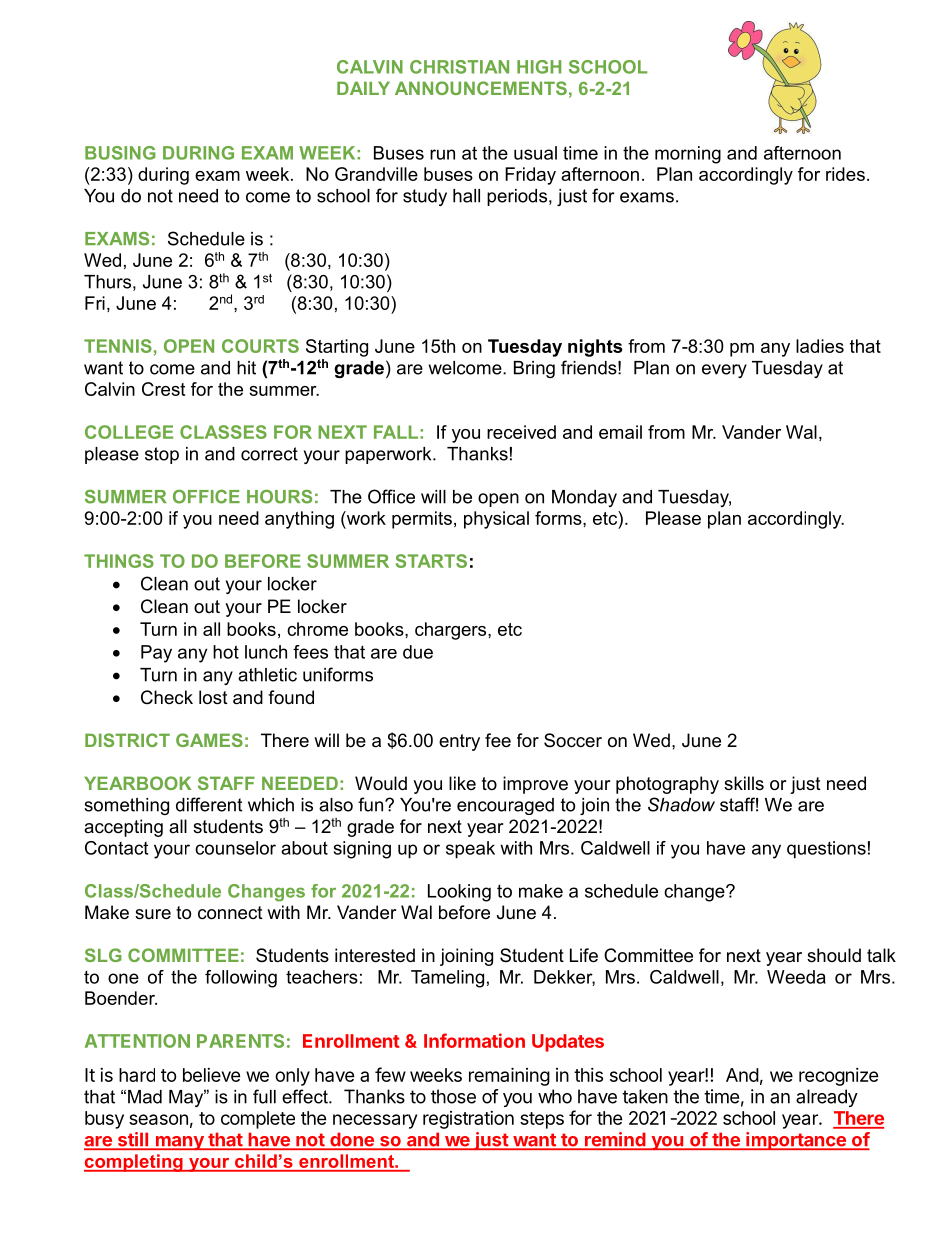 The height and width of the page is (1233, 952). Describe the element at coordinates (796, 1141) in the page. I see `importance` at that location.
